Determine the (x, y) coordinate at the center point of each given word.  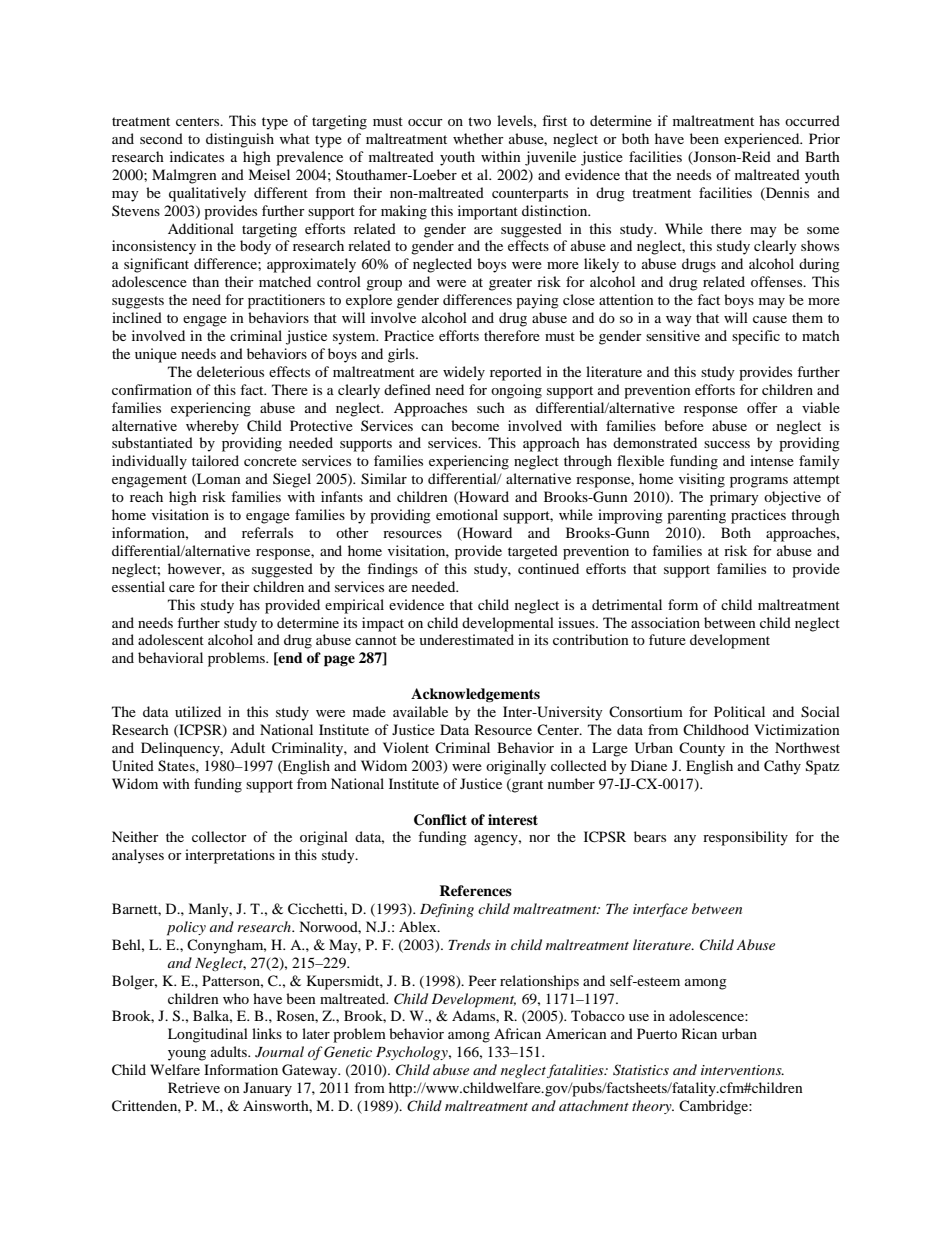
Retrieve (194, 1087)
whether (478, 138)
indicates (197, 156)
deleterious (230, 371)
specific (756, 337)
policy (186, 928)
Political (739, 711)
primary (734, 498)
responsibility (745, 838)
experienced (763, 140)
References (475, 890)
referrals (267, 532)
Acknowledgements (475, 695)
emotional (467, 514)
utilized (198, 711)
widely (464, 373)
